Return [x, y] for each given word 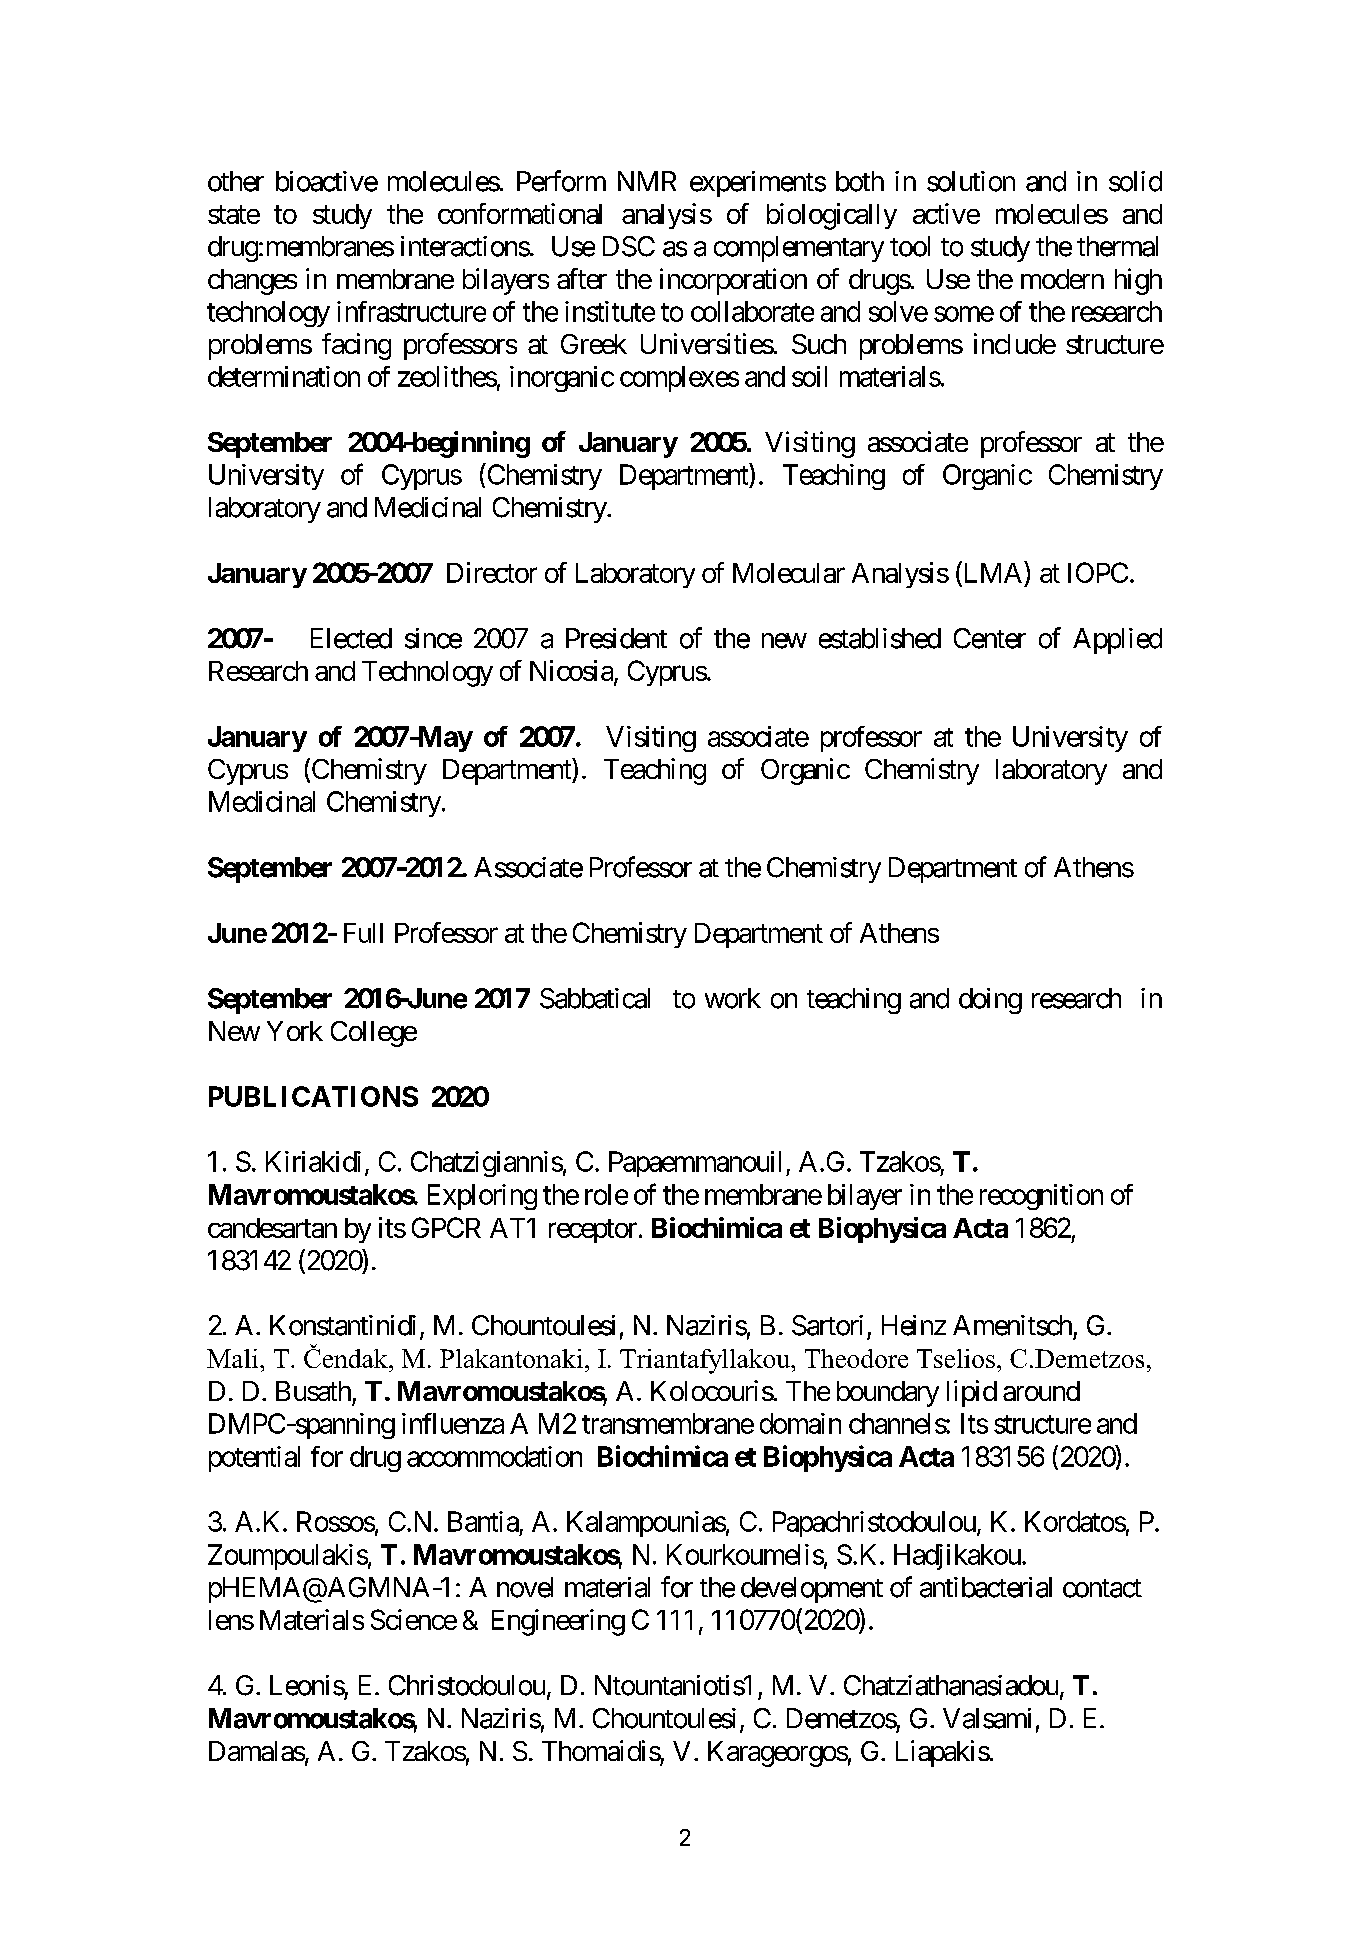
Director [492, 572]
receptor [593, 1231]
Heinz [914, 1325]
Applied [1117, 641]
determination [284, 376]
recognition [1041, 1197]
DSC [629, 246]
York [295, 1031]
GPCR [446, 1227]
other [236, 181]
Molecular [789, 573]
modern [1062, 279]
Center [990, 638]
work [733, 998]
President [616, 638]
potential [254, 1459]
